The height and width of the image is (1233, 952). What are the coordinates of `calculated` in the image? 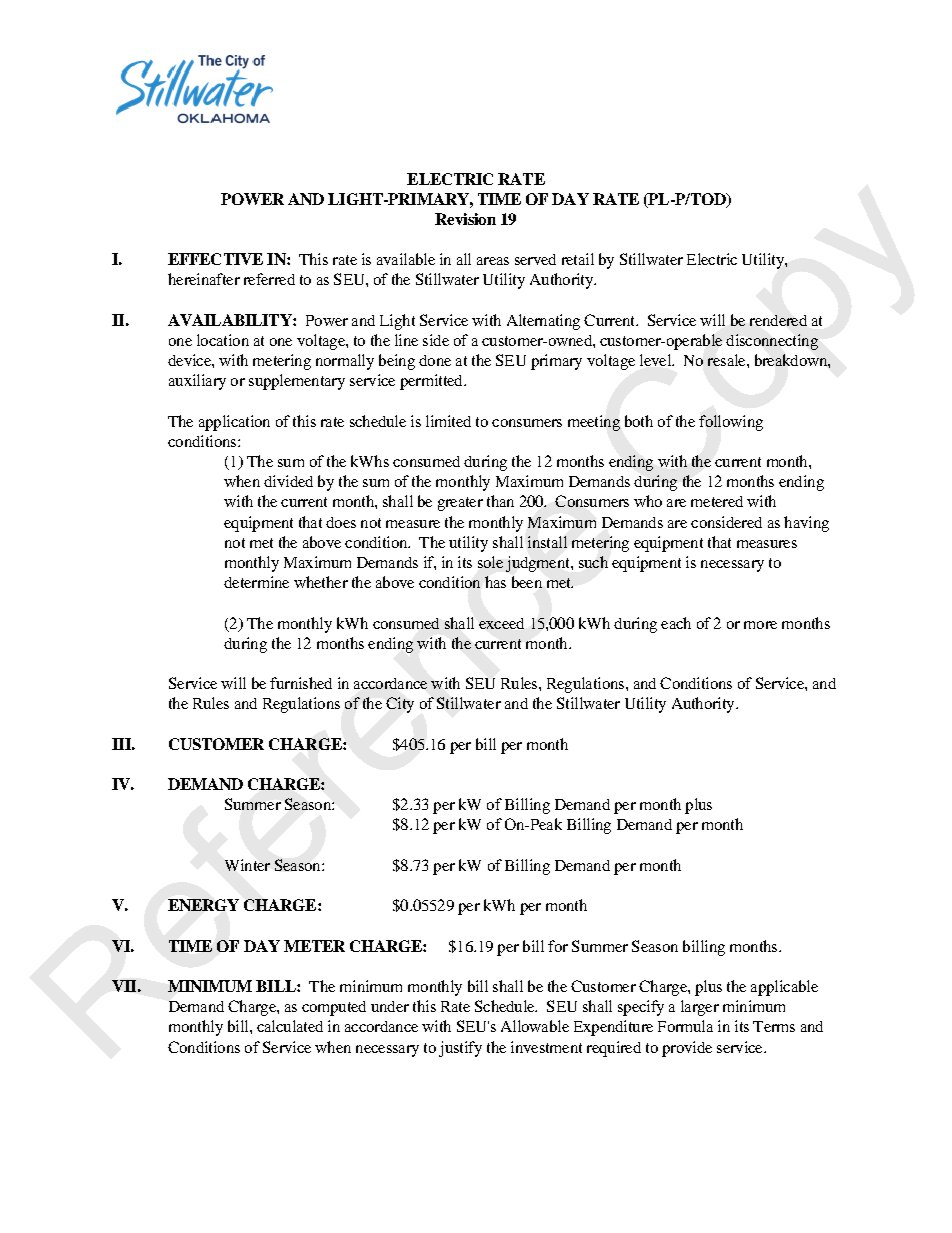 It's located at (290, 1026).
